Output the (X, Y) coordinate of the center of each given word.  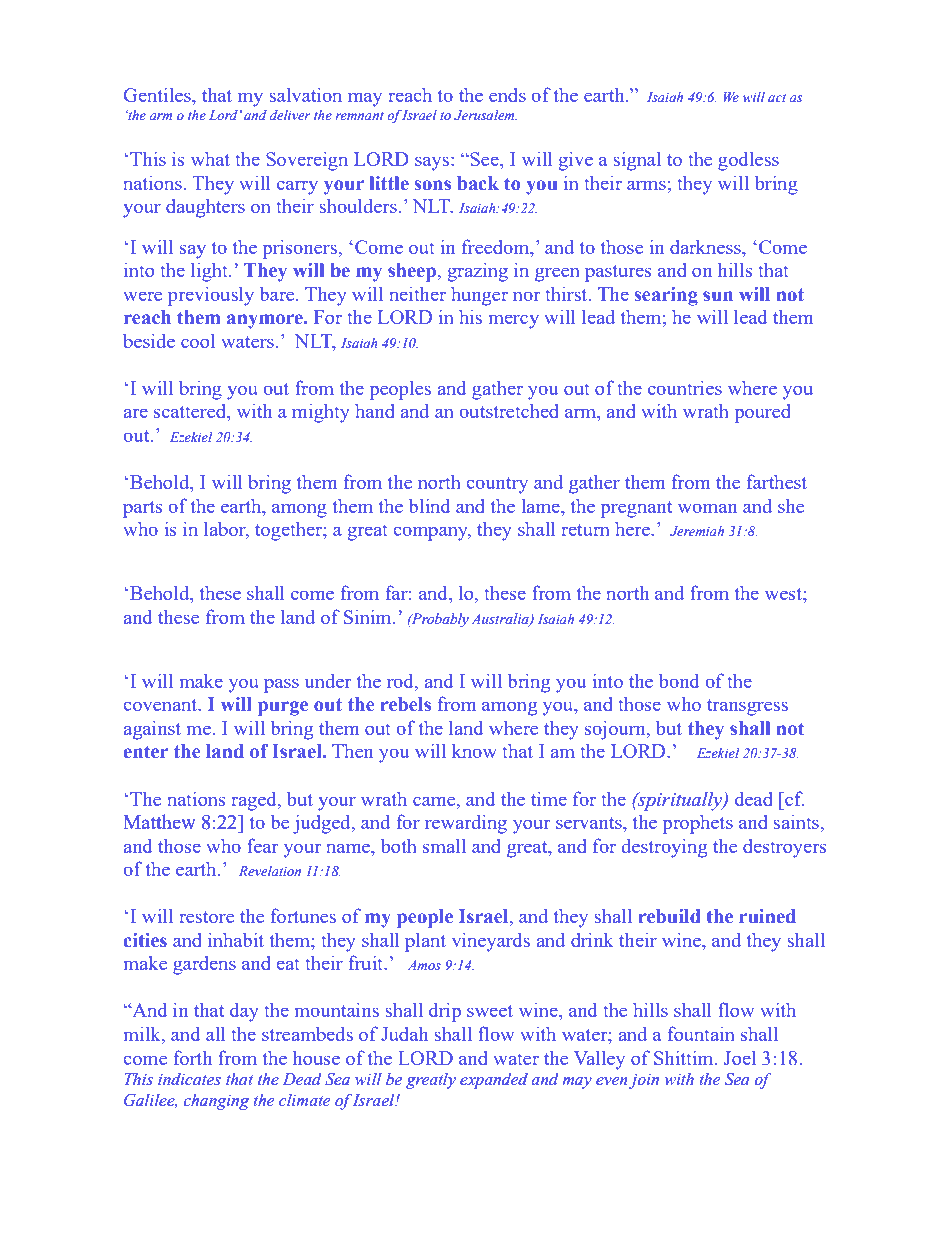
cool (198, 340)
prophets (697, 824)
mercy (513, 321)
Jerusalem (485, 115)
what (210, 159)
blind (429, 505)
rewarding (466, 824)
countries (685, 387)
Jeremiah (697, 531)
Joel (740, 1058)
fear (262, 845)
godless (748, 161)
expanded (494, 1080)
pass (281, 685)
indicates (189, 1079)
